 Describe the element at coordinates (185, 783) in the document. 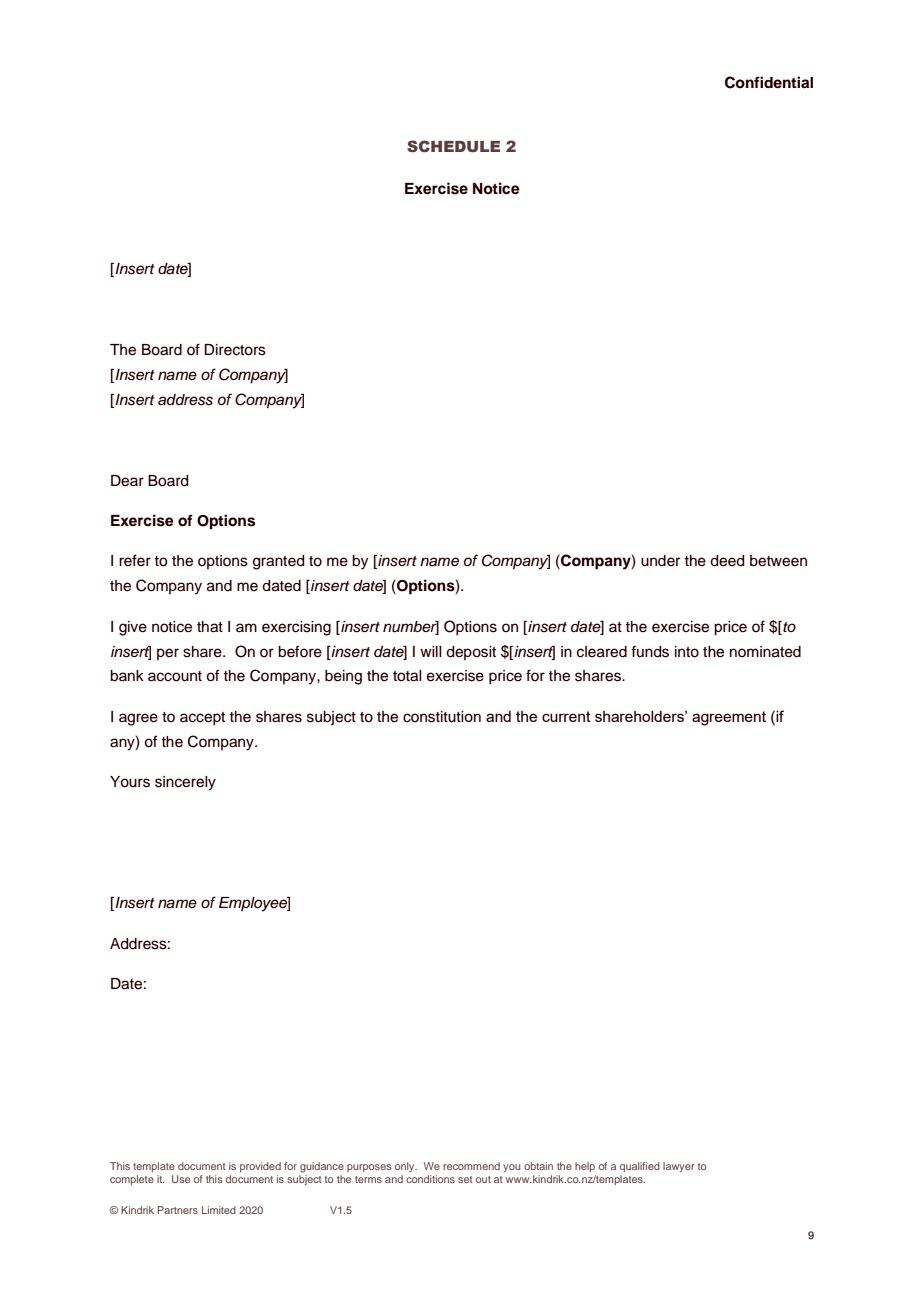

I see `sincerely` at that location.
